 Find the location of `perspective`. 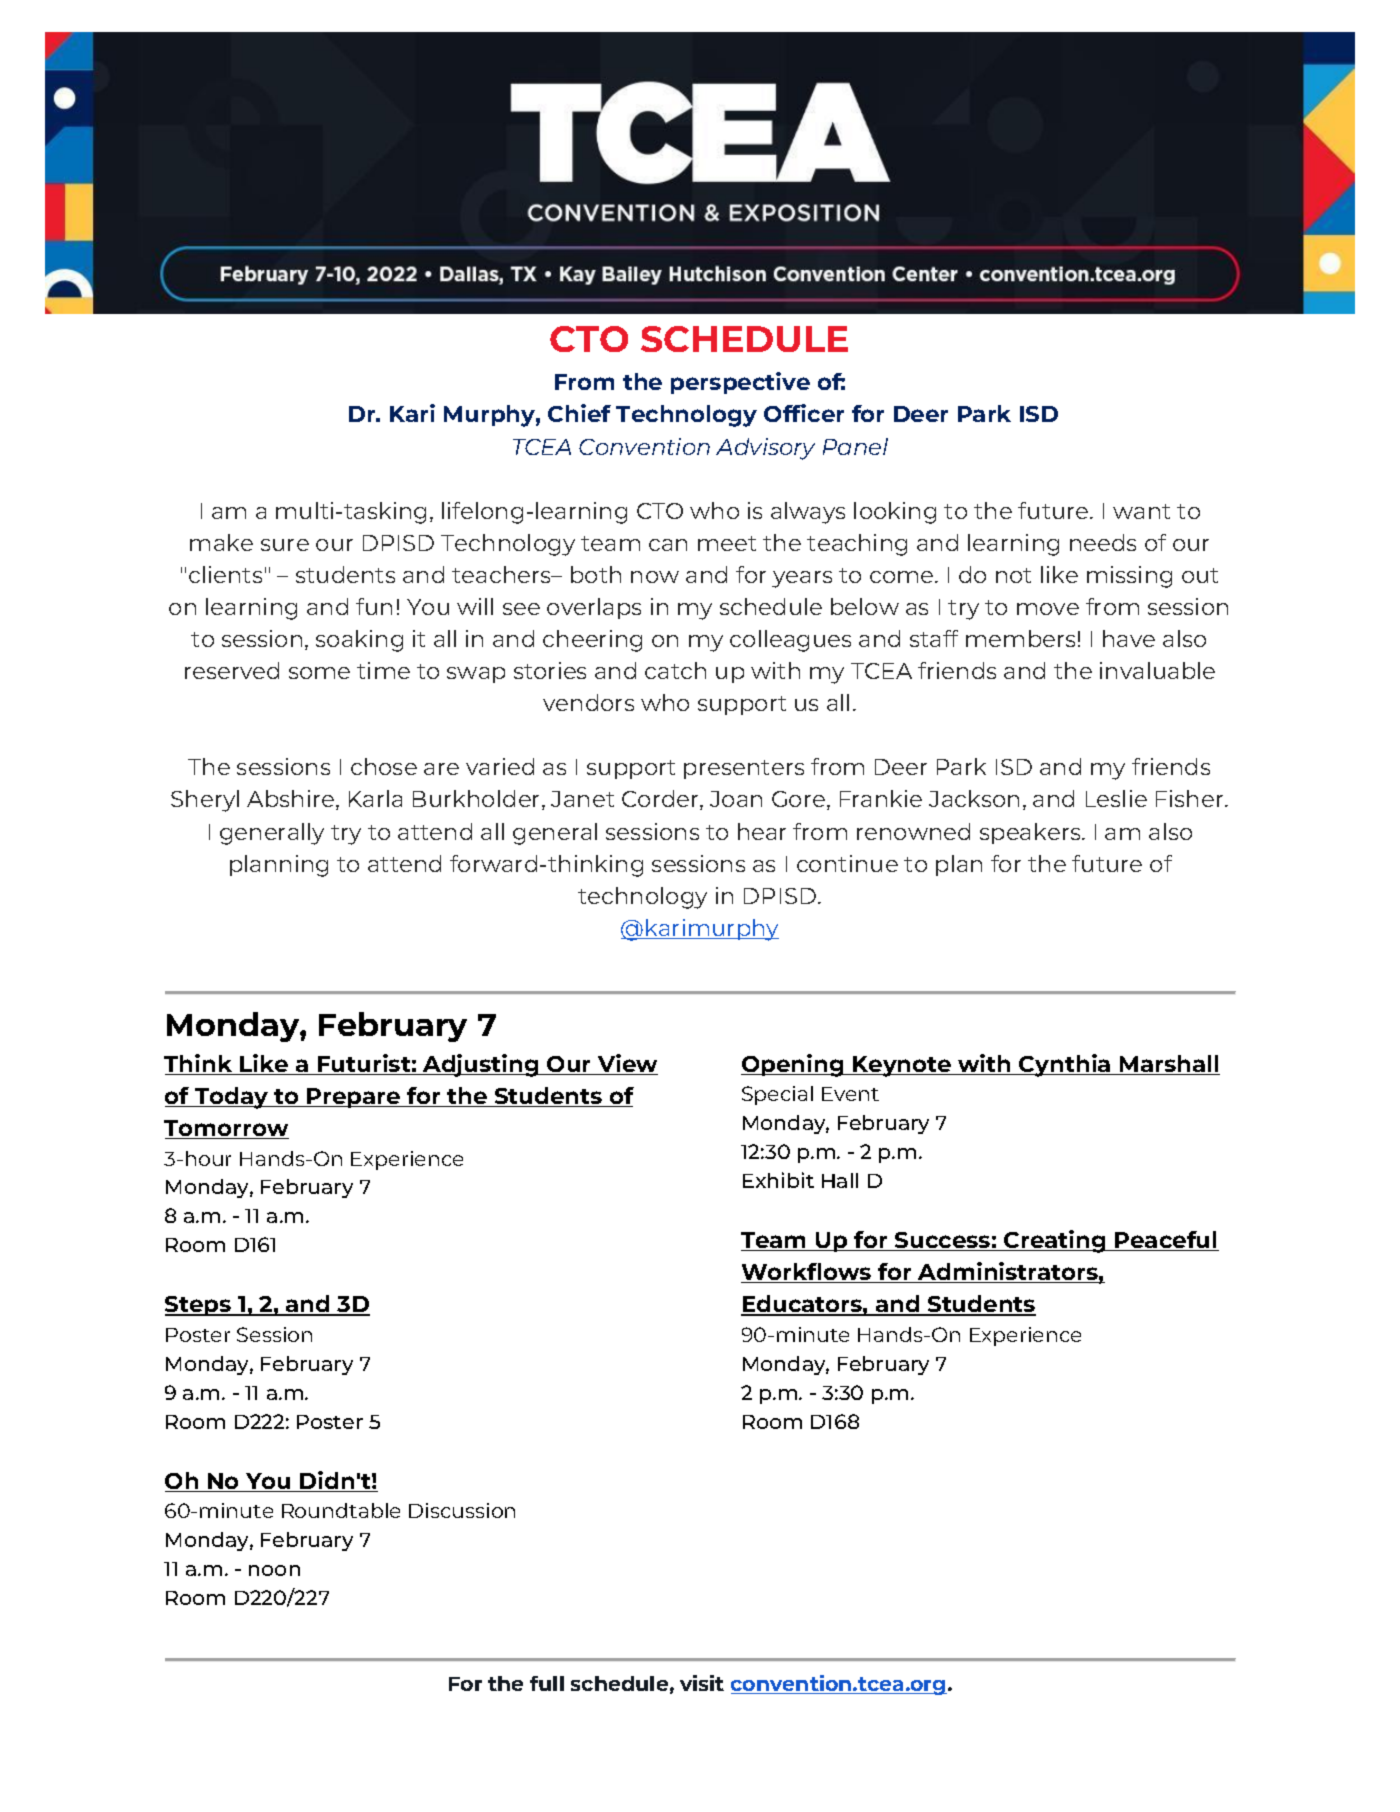

perspective is located at coordinates (740, 383).
